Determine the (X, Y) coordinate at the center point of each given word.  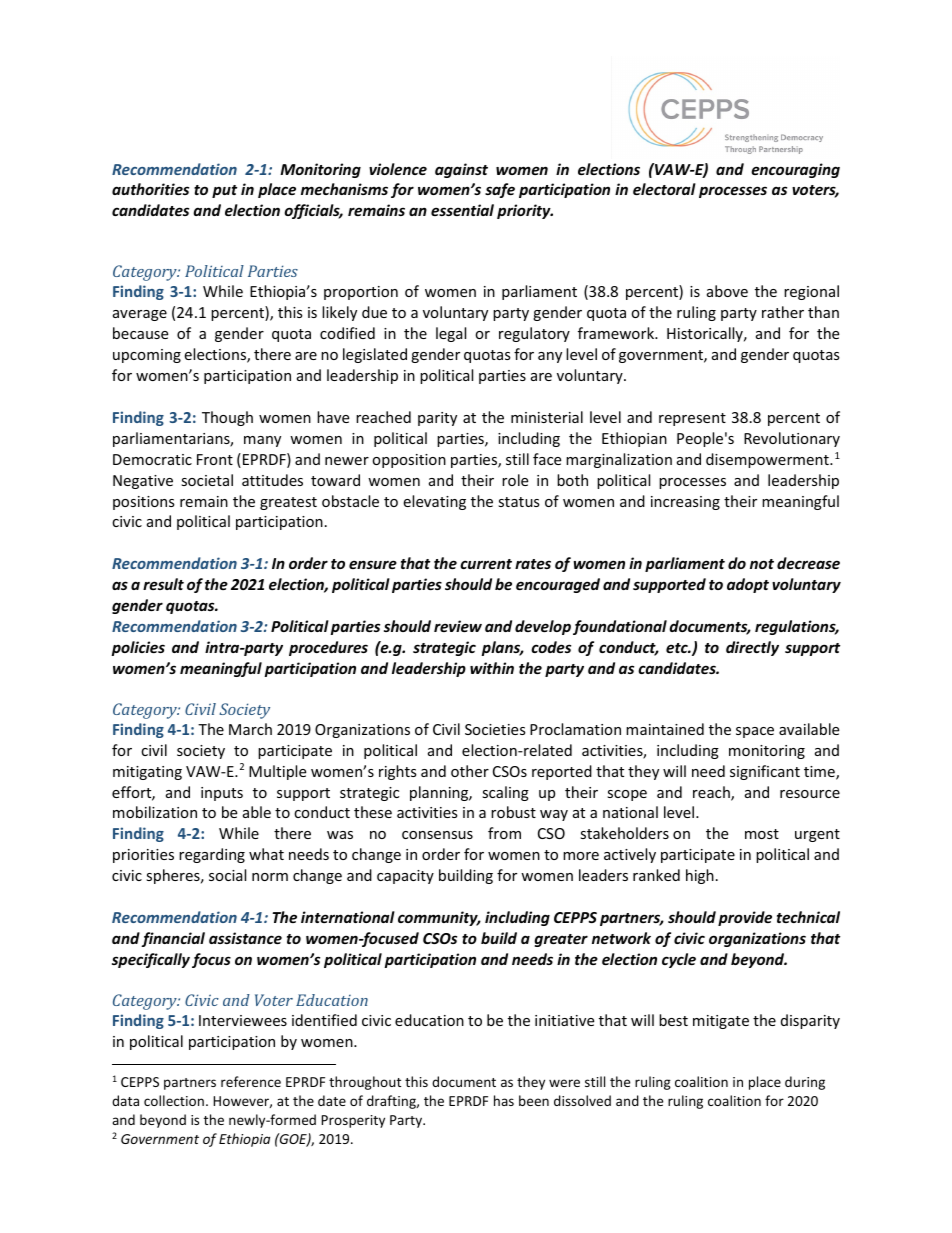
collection (174, 1100)
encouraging (795, 170)
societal (207, 480)
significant (765, 772)
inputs (222, 794)
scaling (505, 793)
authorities (150, 189)
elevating (434, 502)
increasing (685, 503)
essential (462, 210)
